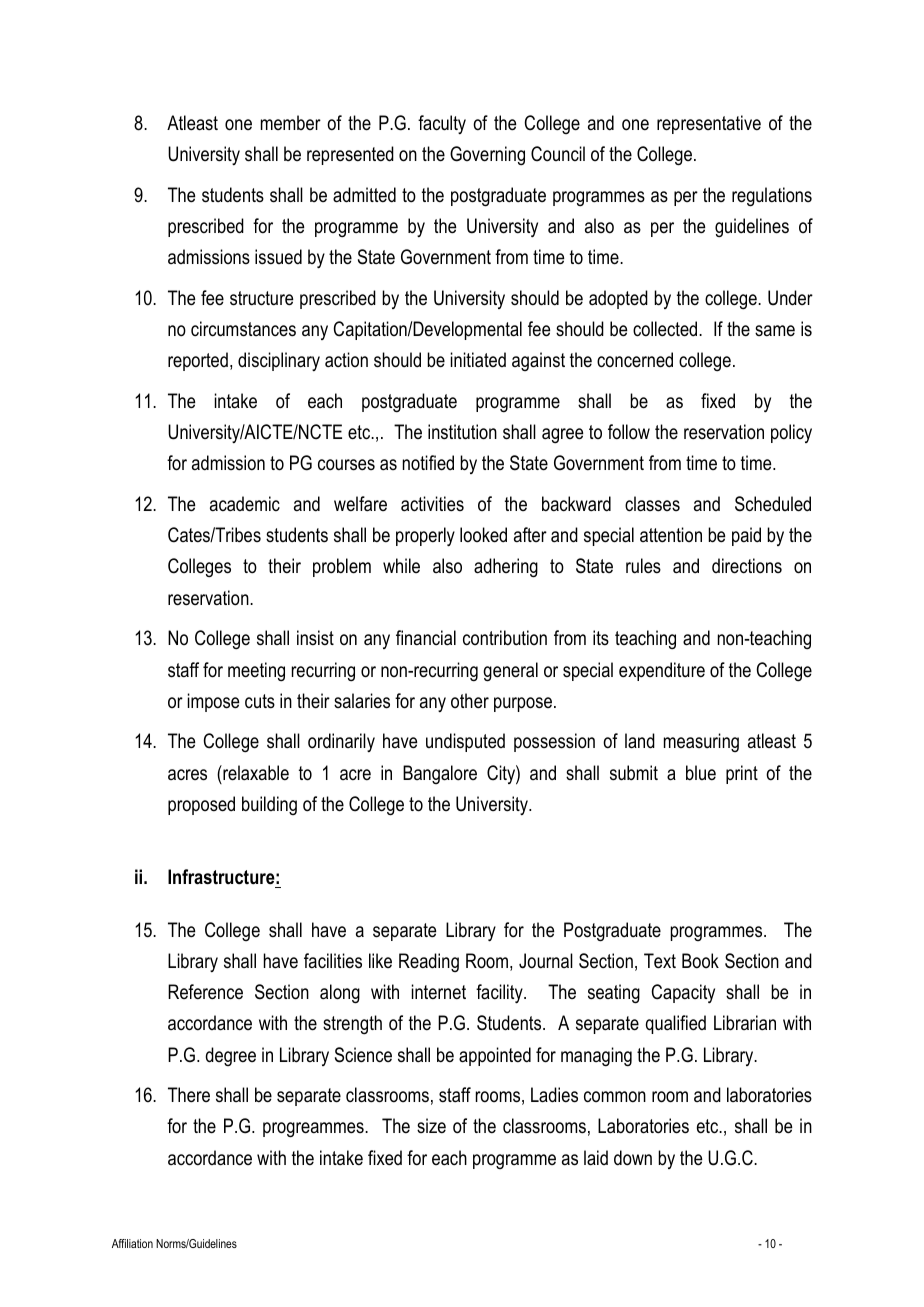  What do you see at coordinates (487, 156) in the screenshot?
I see `Governing` at bounding box center [487, 156].
